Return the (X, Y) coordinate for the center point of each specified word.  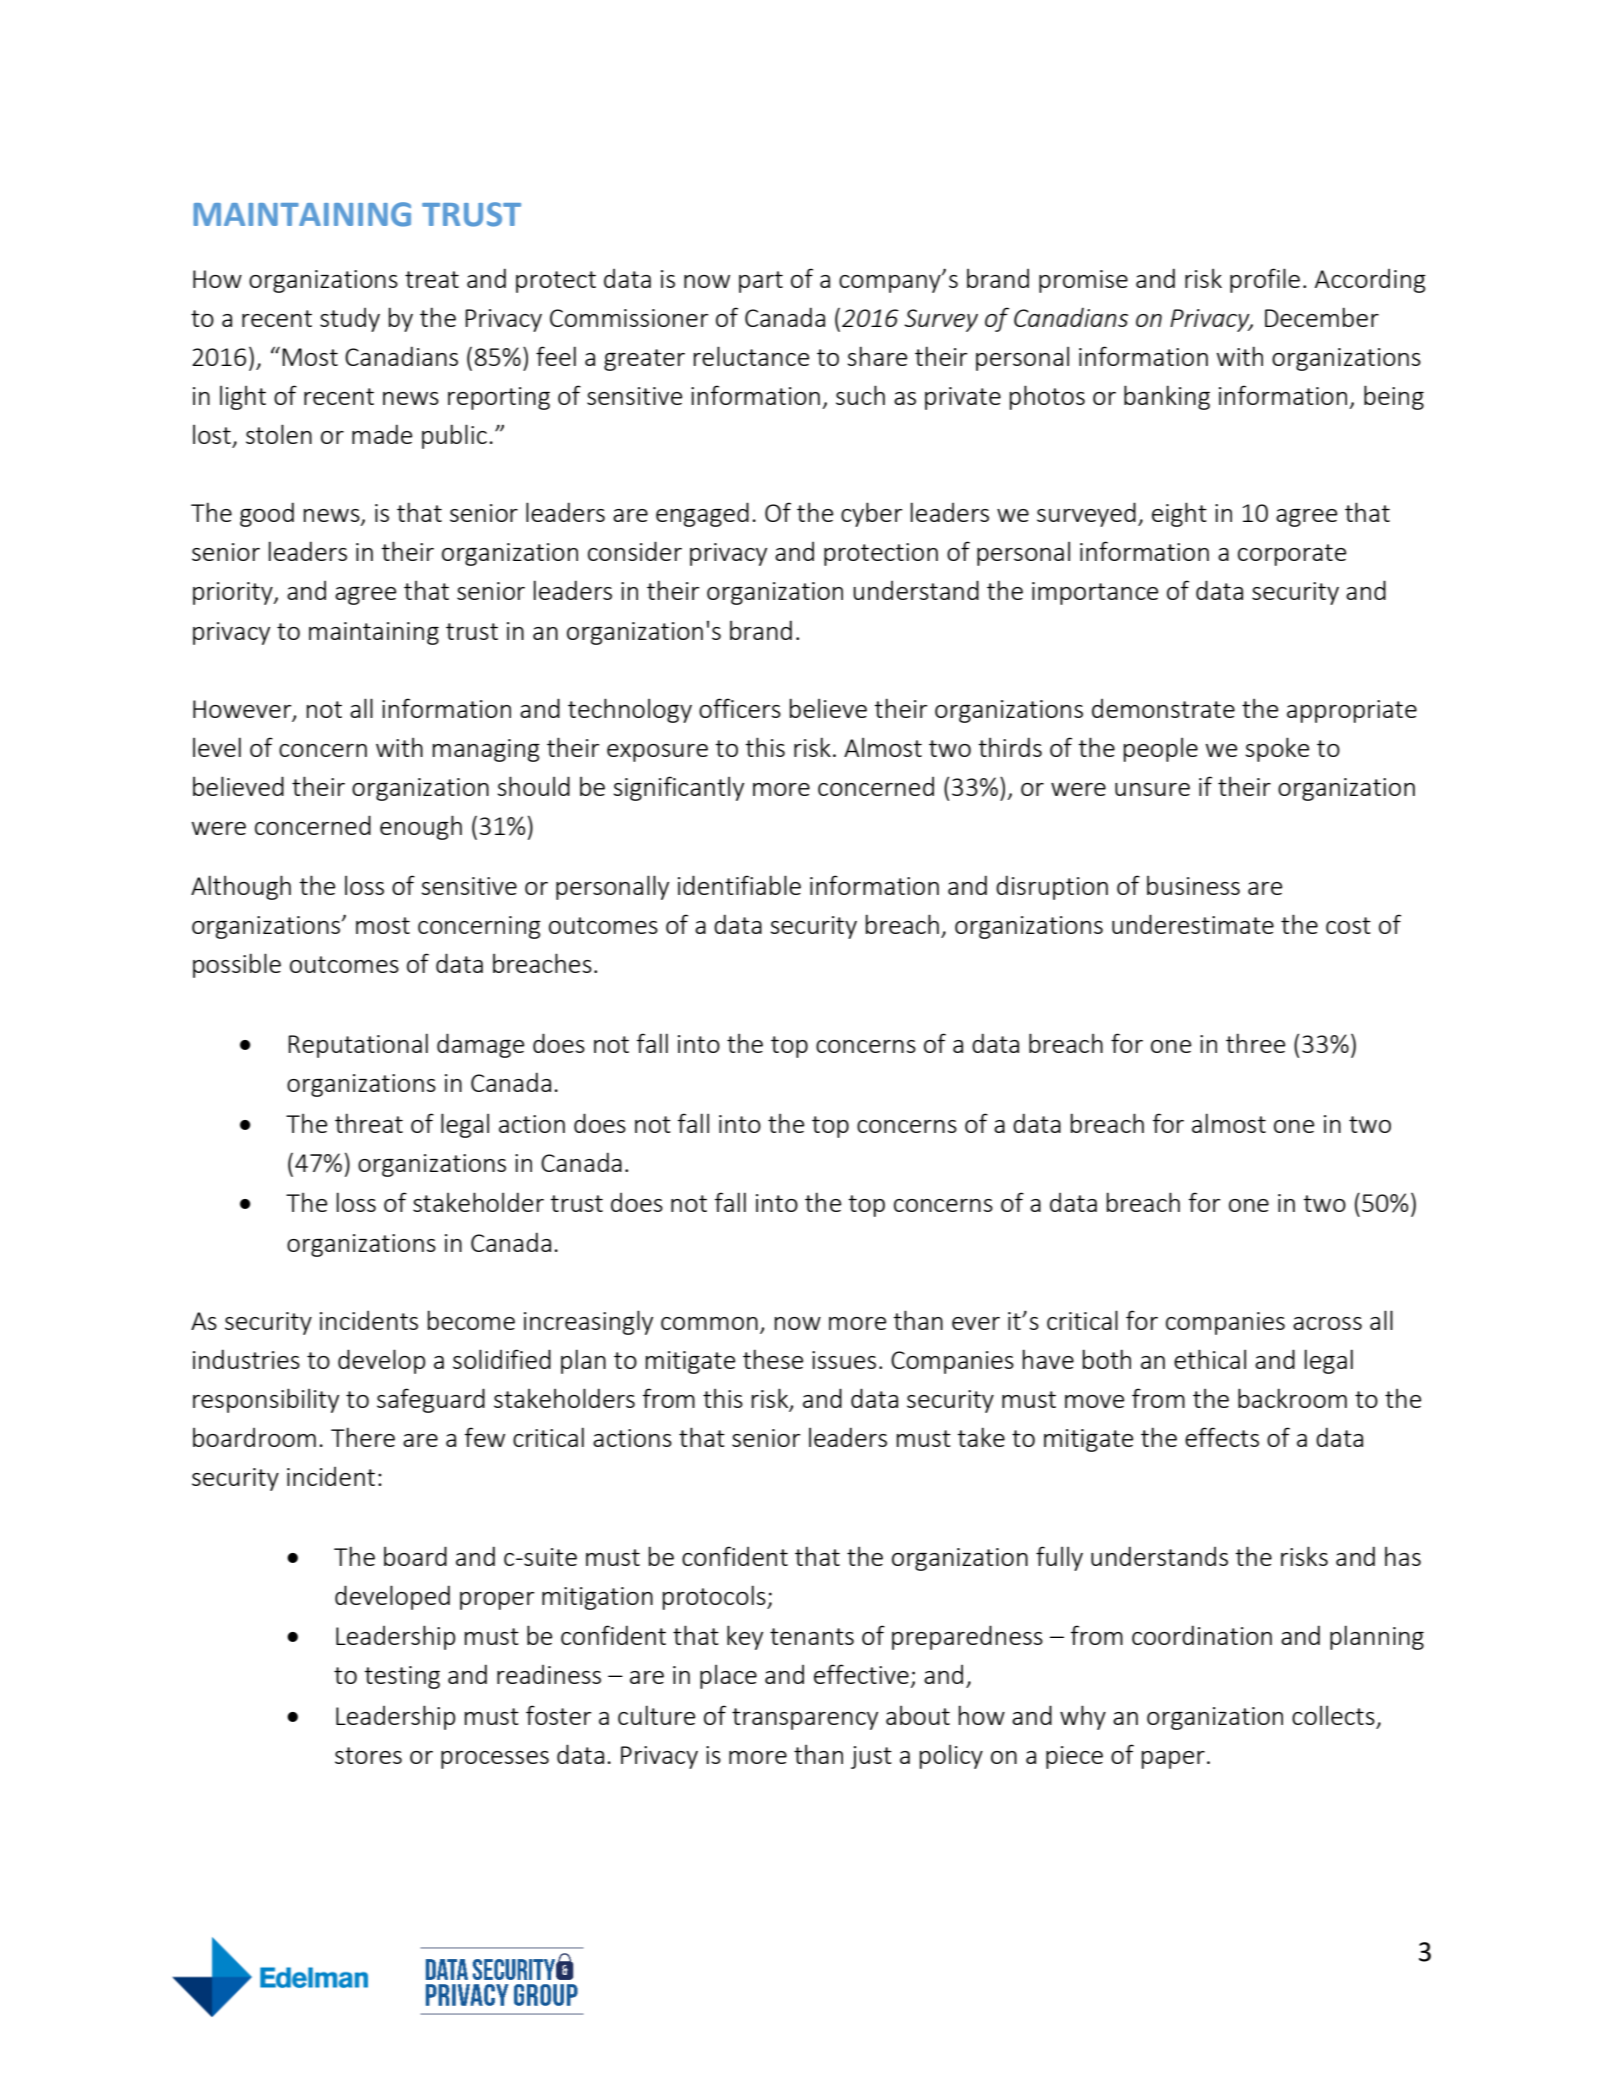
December (1322, 317)
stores (368, 1755)
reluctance (751, 356)
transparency (805, 1719)
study (350, 319)
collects (1333, 1715)
